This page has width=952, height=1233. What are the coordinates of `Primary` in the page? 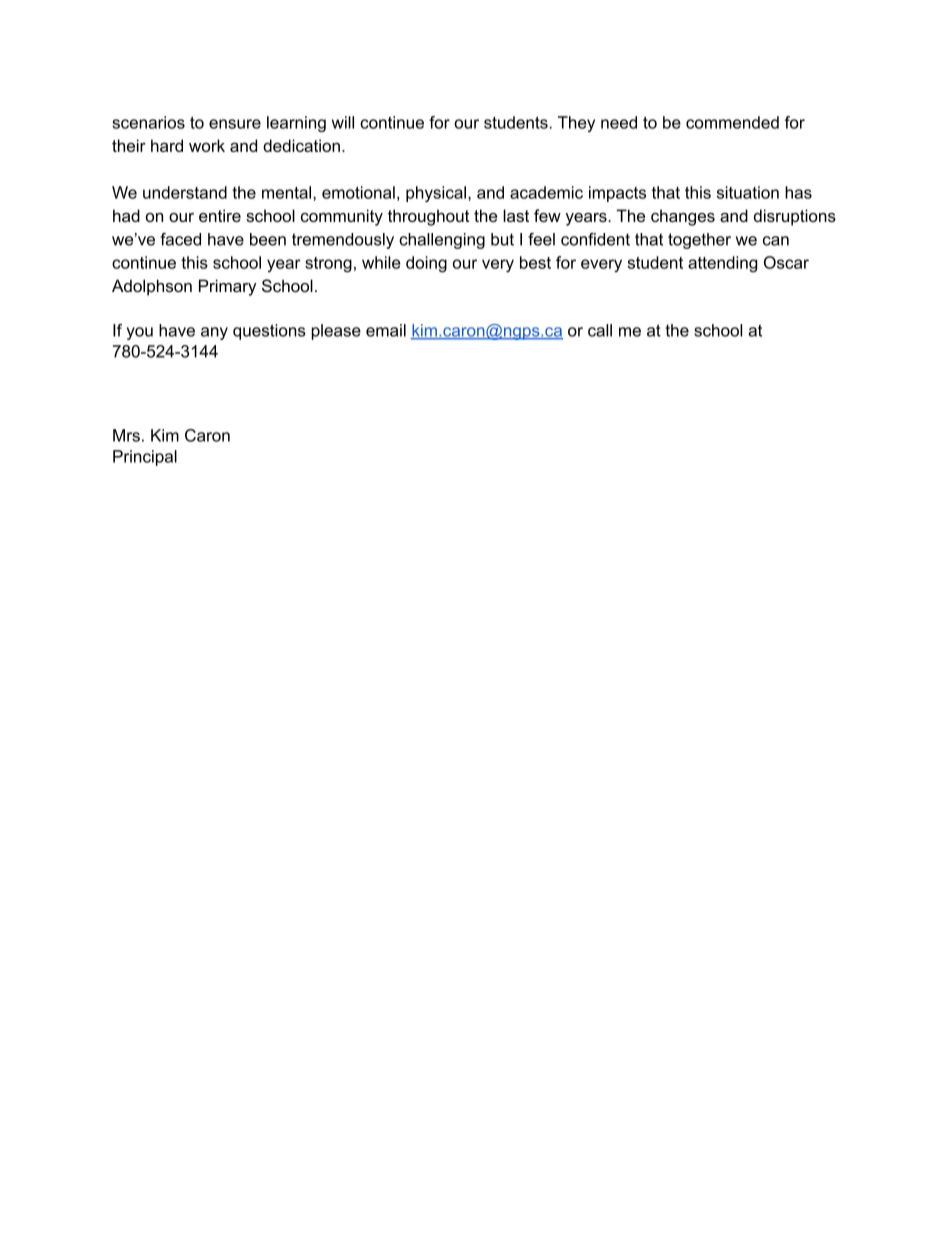 It's located at (227, 287).
